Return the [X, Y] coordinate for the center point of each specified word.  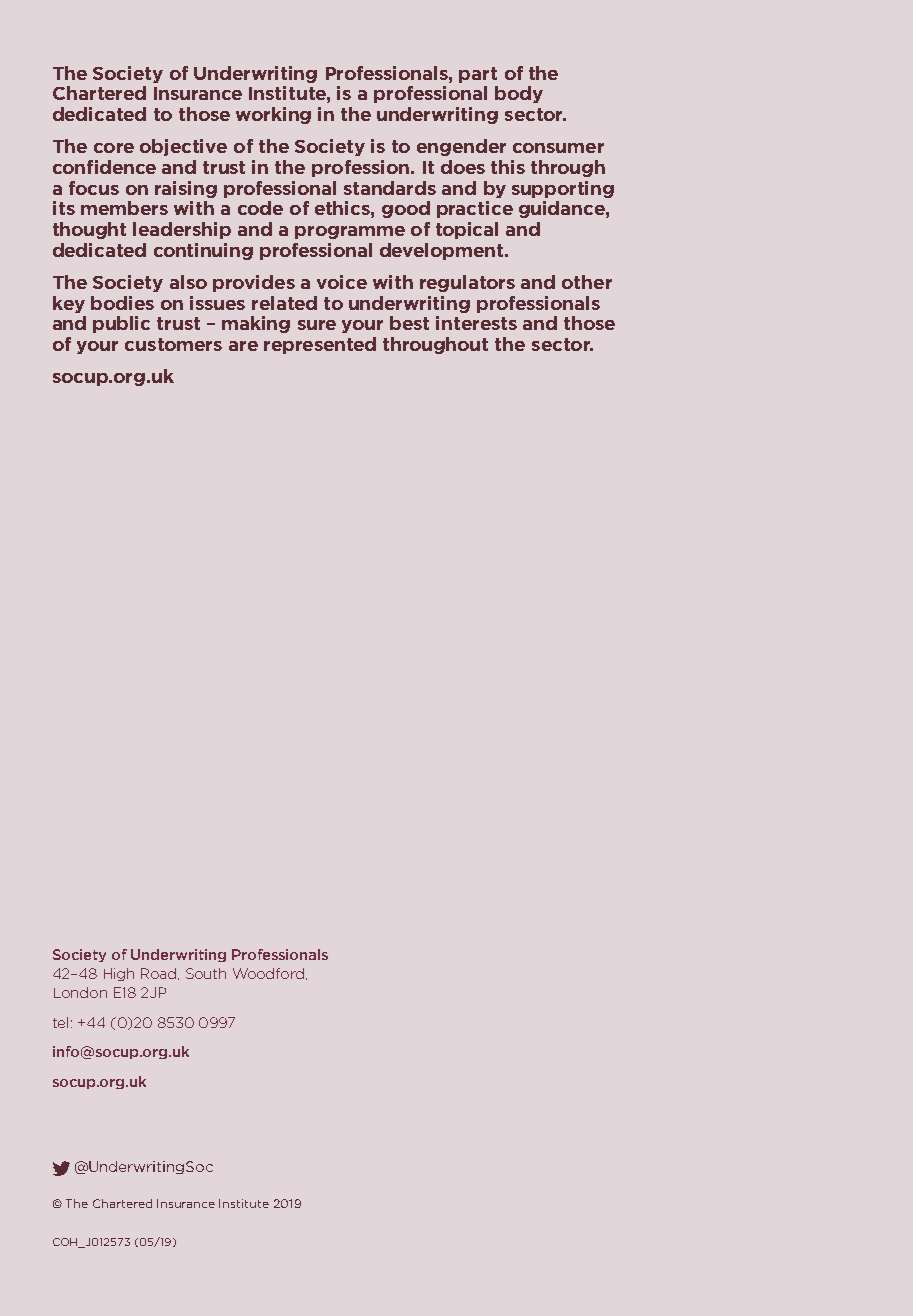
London [80, 992]
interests [476, 323]
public [121, 324]
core [114, 148]
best [409, 323]
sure [317, 325]
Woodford [268, 973]
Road [160, 974]
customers [173, 344]
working [273, 115]
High [119, 974]
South [206, 973]
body [519, 94]
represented [320, 345]
